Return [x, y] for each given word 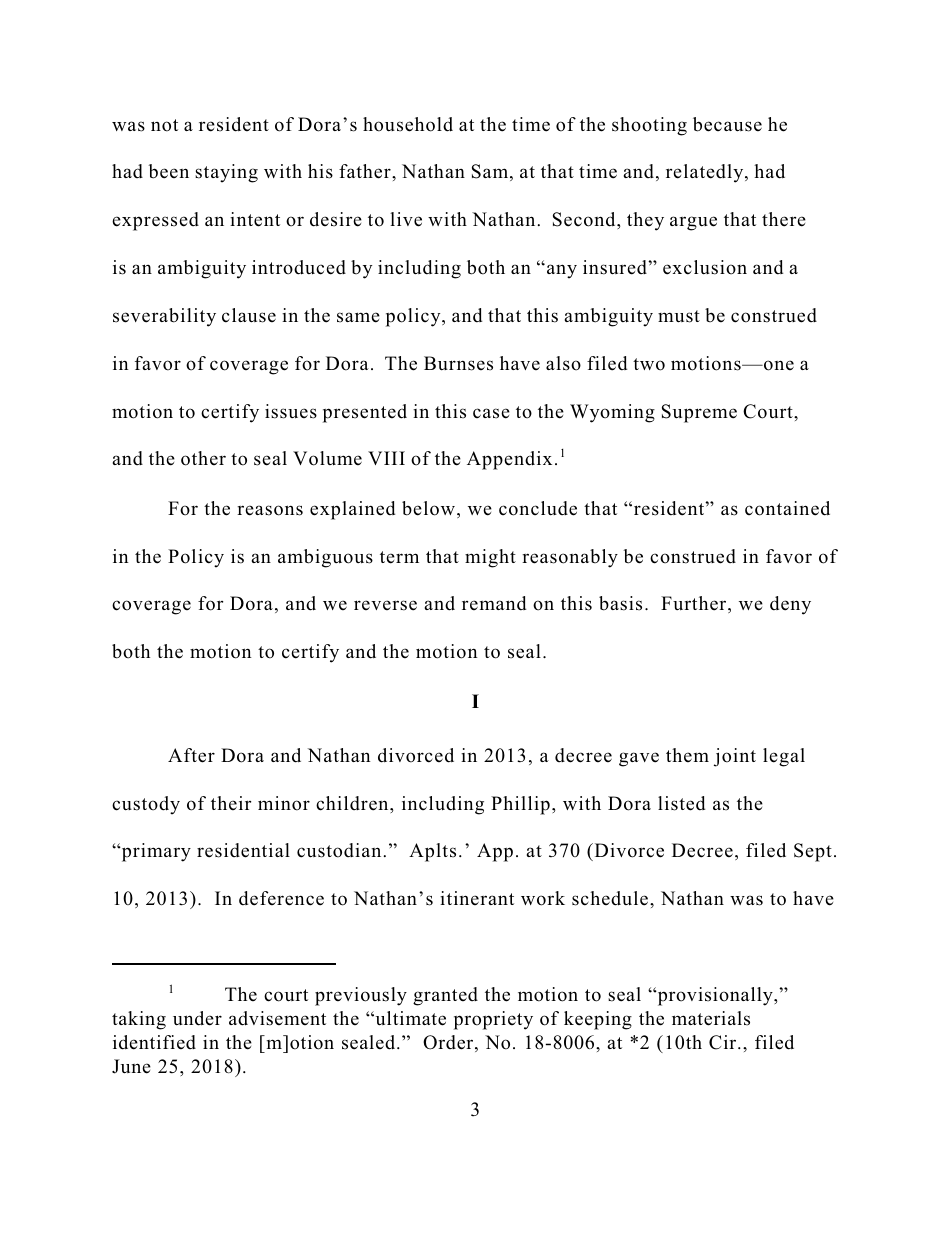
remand [494, 603]
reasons [270, 510]
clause [249, 315]
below [428, 508]
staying [226, 173]
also [563, 363]
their [231, 803]
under [197, 1018]
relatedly [706, 173]
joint [735, 757]
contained [787, 508]
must [679, 316]
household [408, 124]
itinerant [477, 898]
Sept [813, 852]
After [191, 755]
